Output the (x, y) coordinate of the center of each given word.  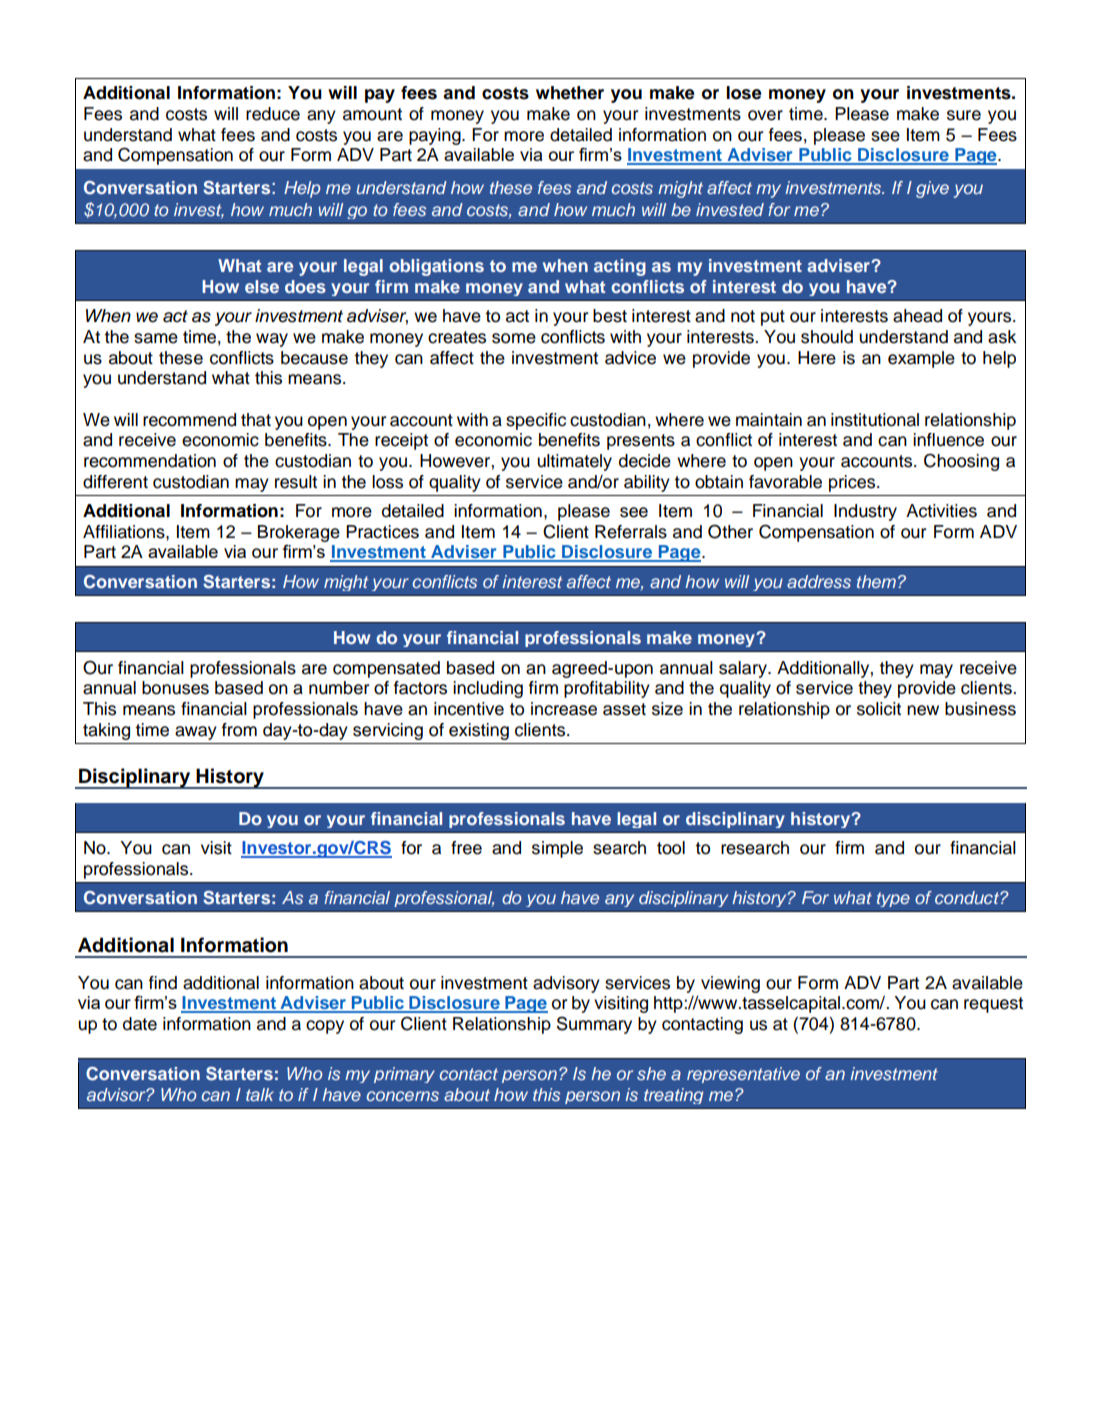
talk (260, 1094)
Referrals (631, 532)
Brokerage (299, 533)
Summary (594, 1025)
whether (570, 93)
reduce (273, 114)
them (876, 581)
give (932, 189)
